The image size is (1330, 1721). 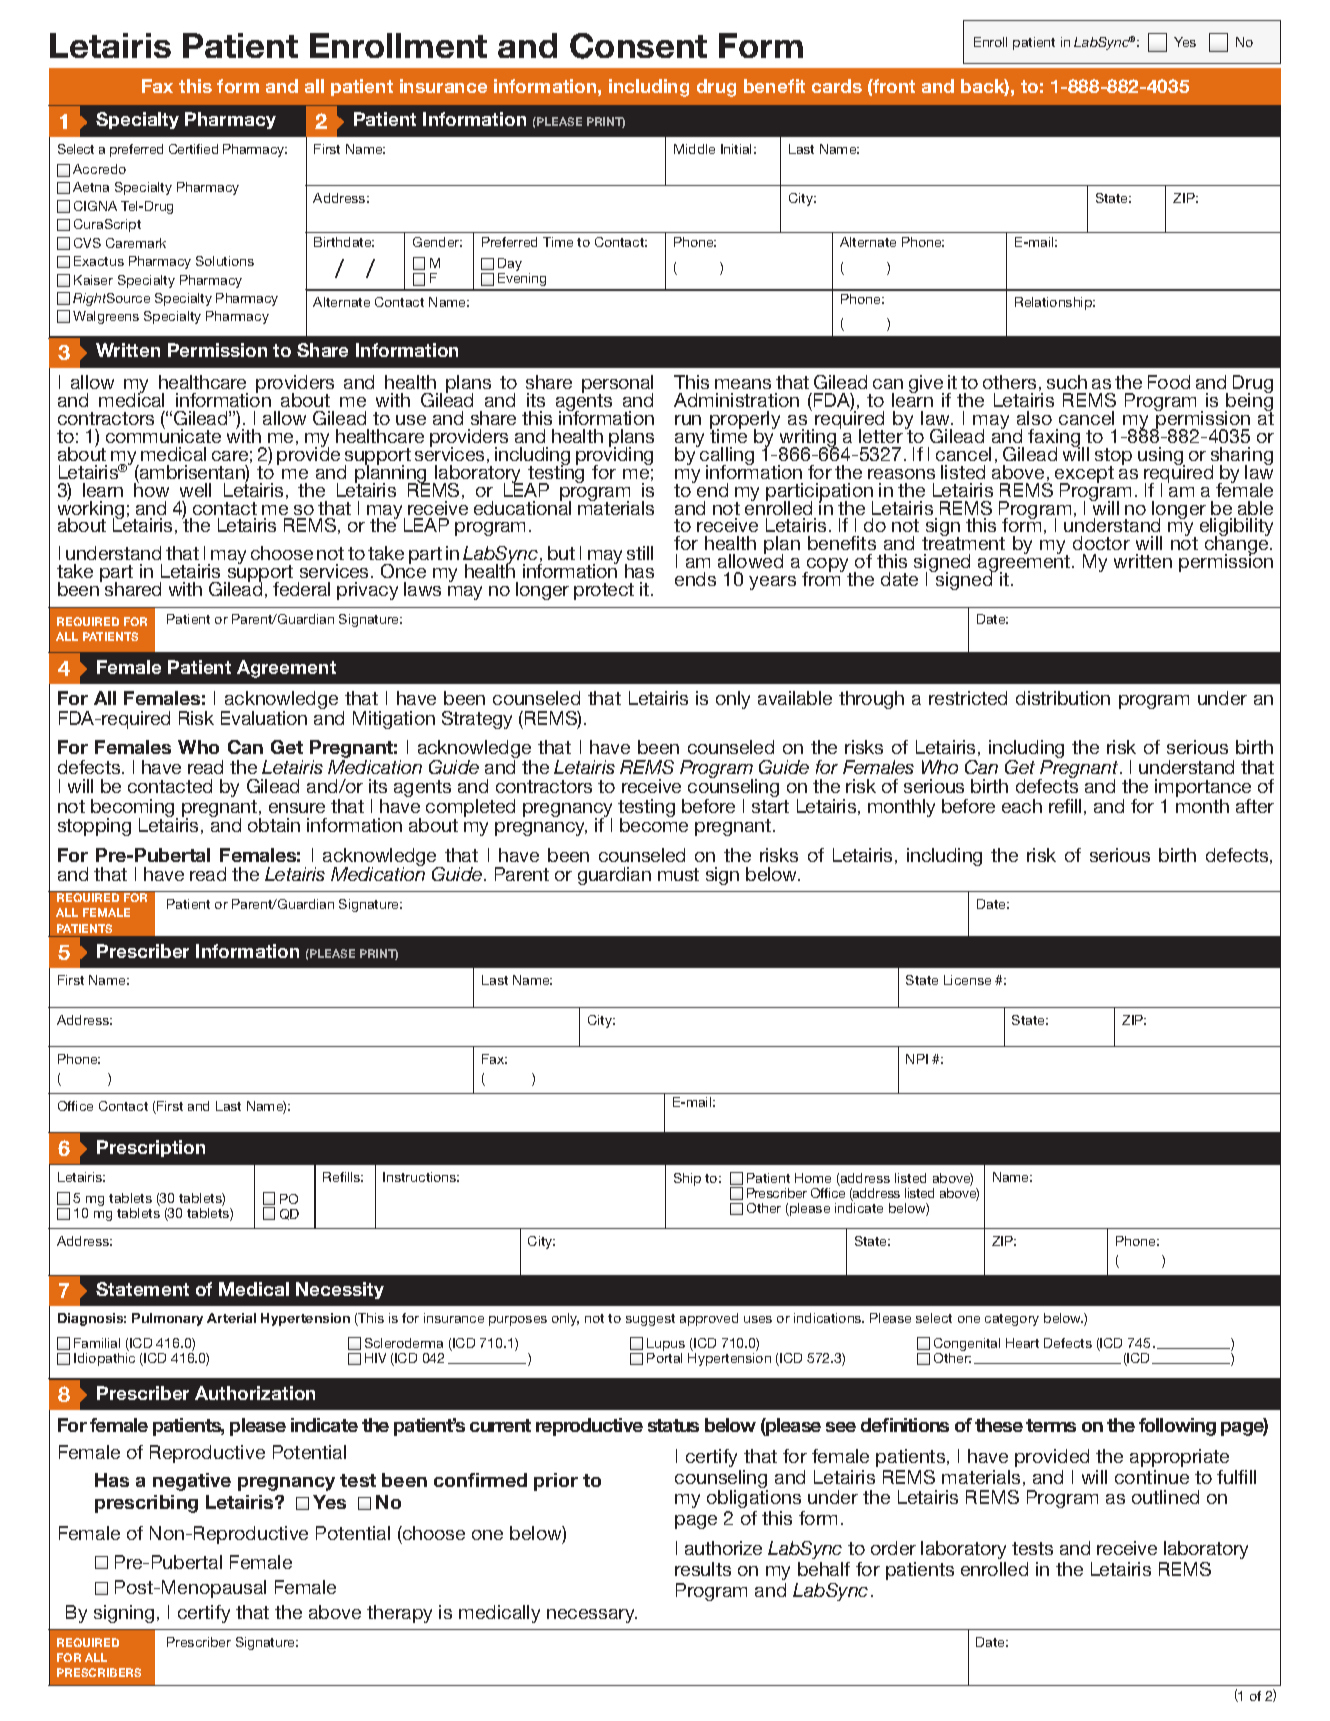 What do you see at coordinates (703, 1569) in the image?
I see `results` at bounding box center [703, 1569].
